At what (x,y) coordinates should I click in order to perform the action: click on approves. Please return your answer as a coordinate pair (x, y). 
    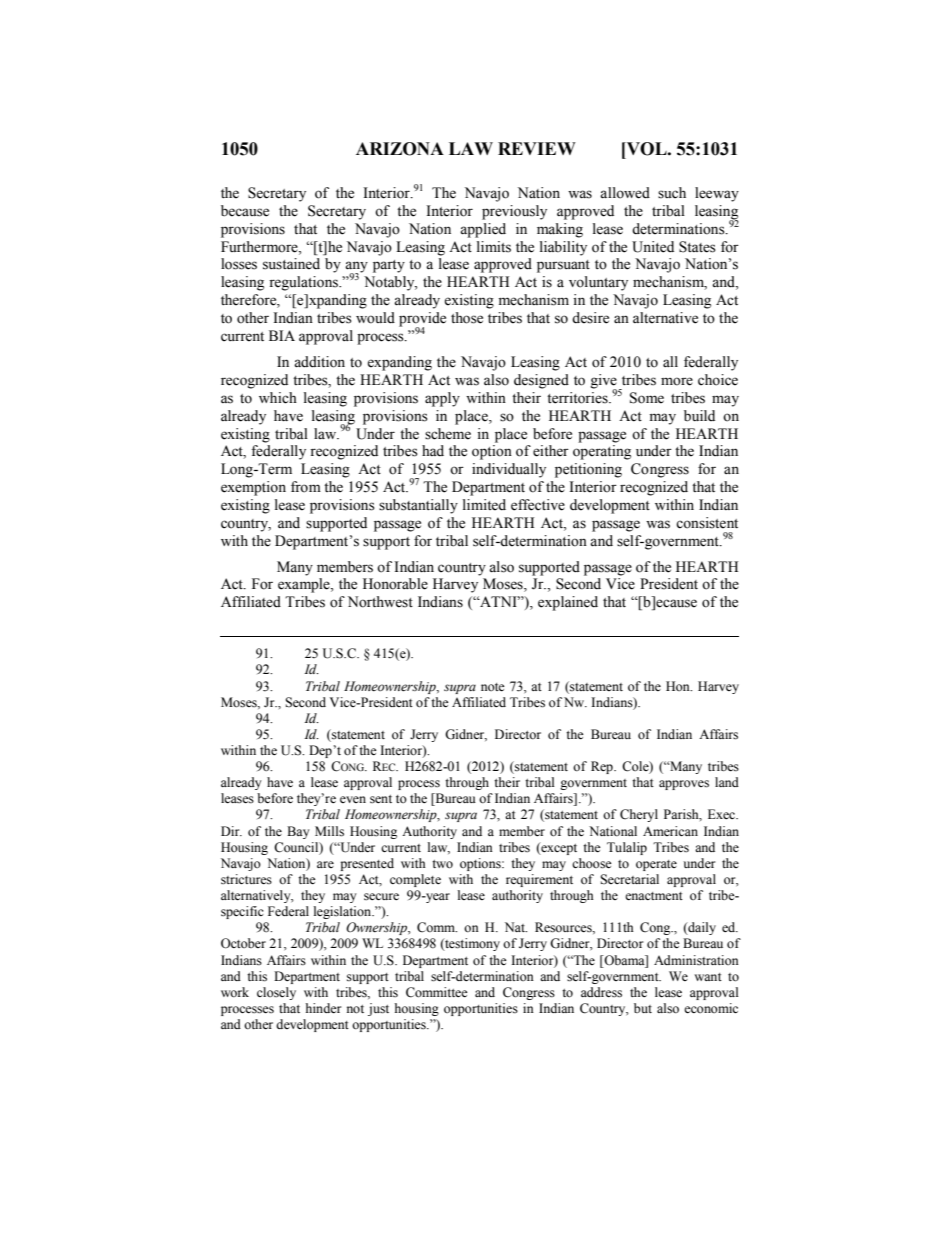
    Looking at the image, I should click on (684, 785).
